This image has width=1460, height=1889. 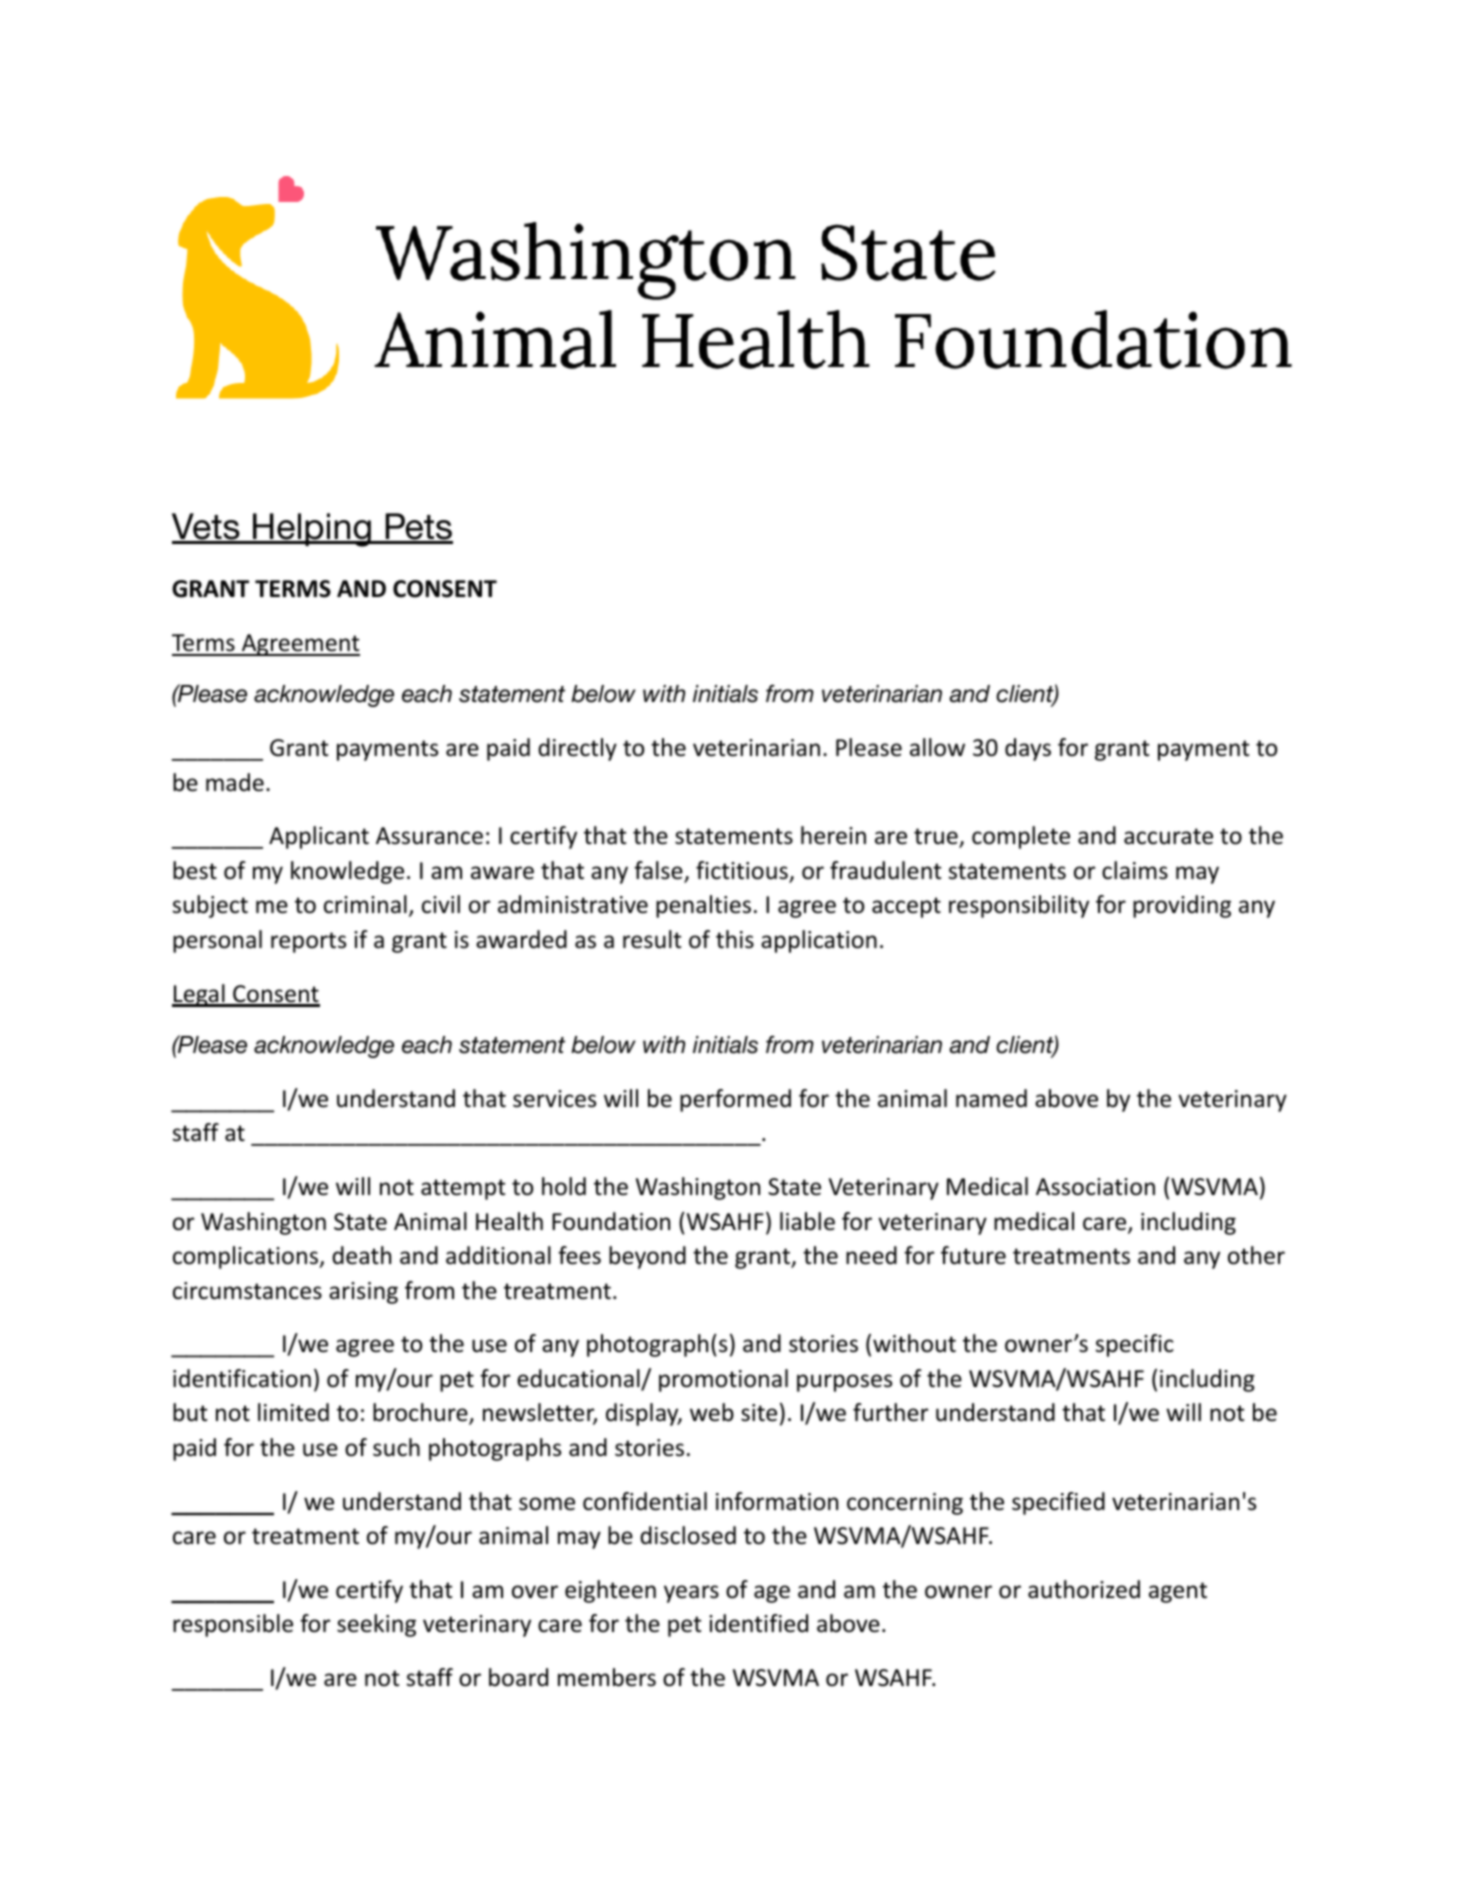 I want to click on attempt, so click(x=463, y=1189).
